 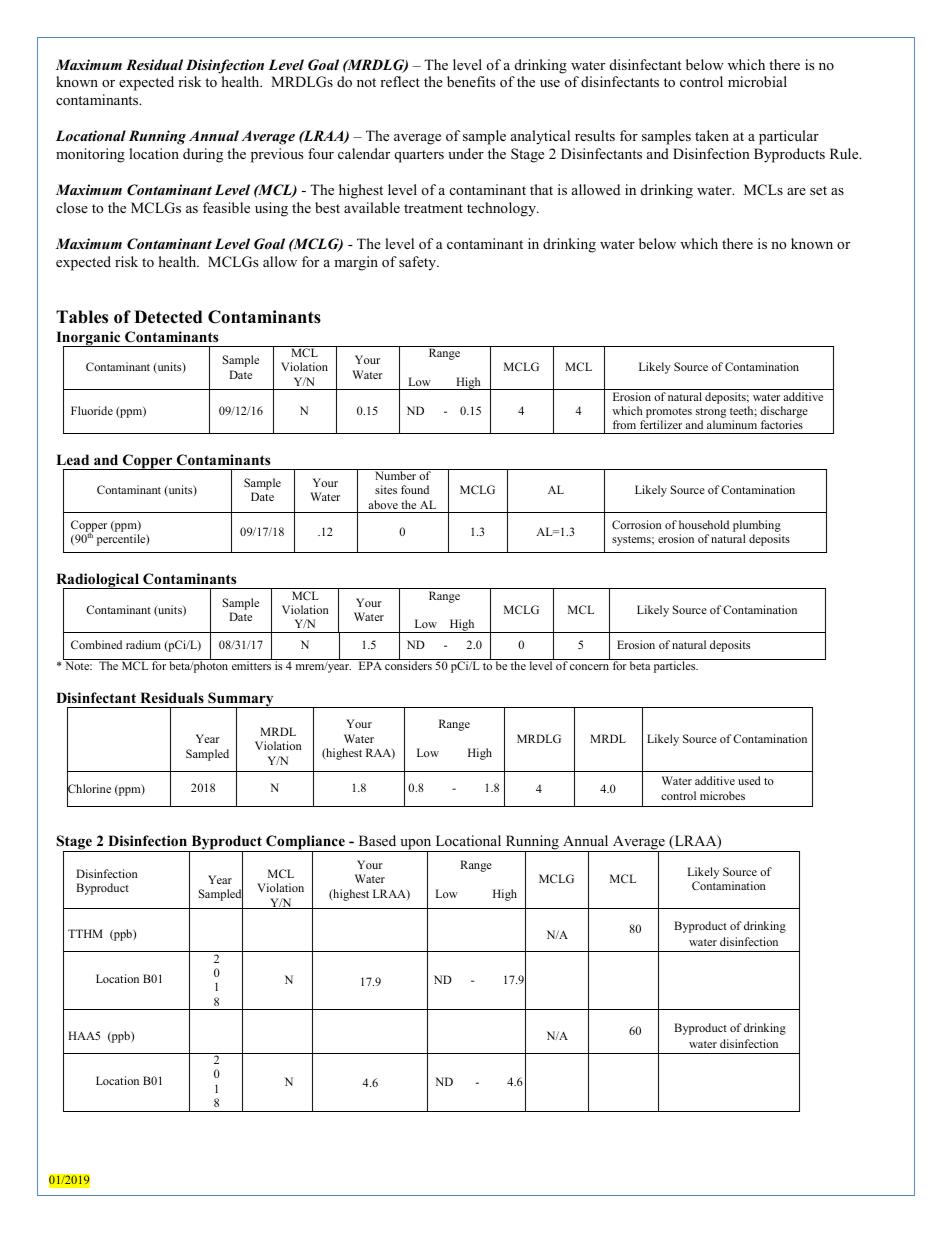 I want to click on during, so click(x=203, y=155).
